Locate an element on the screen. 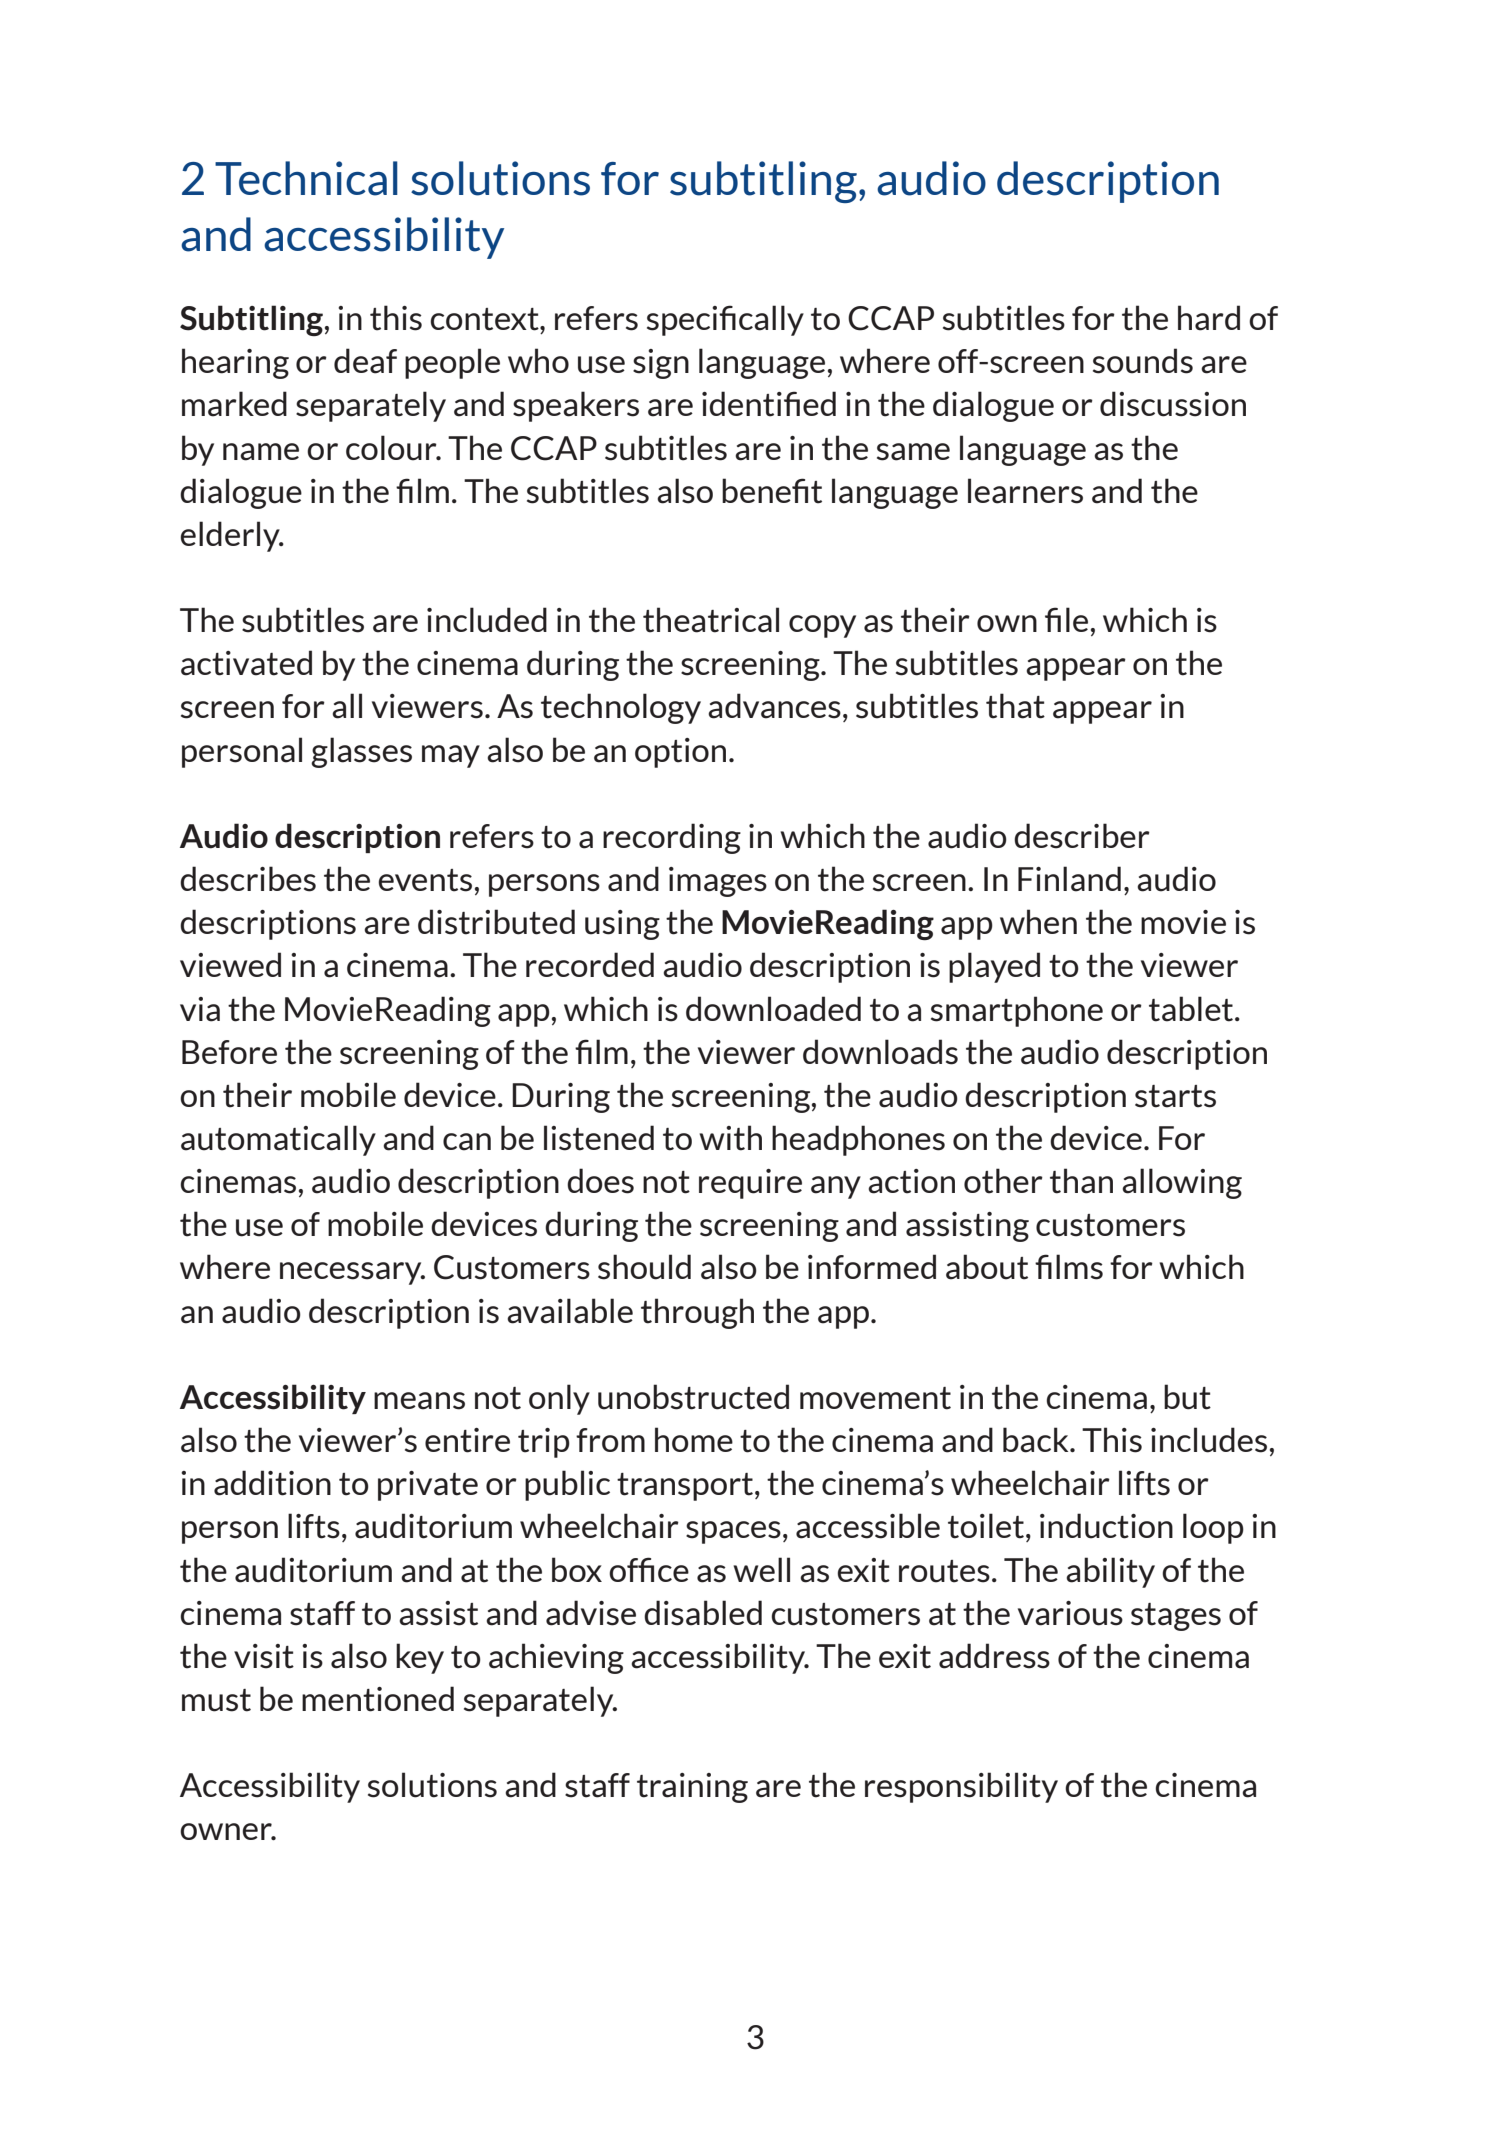  smartphone is located at coordinates (1017, 1011).
